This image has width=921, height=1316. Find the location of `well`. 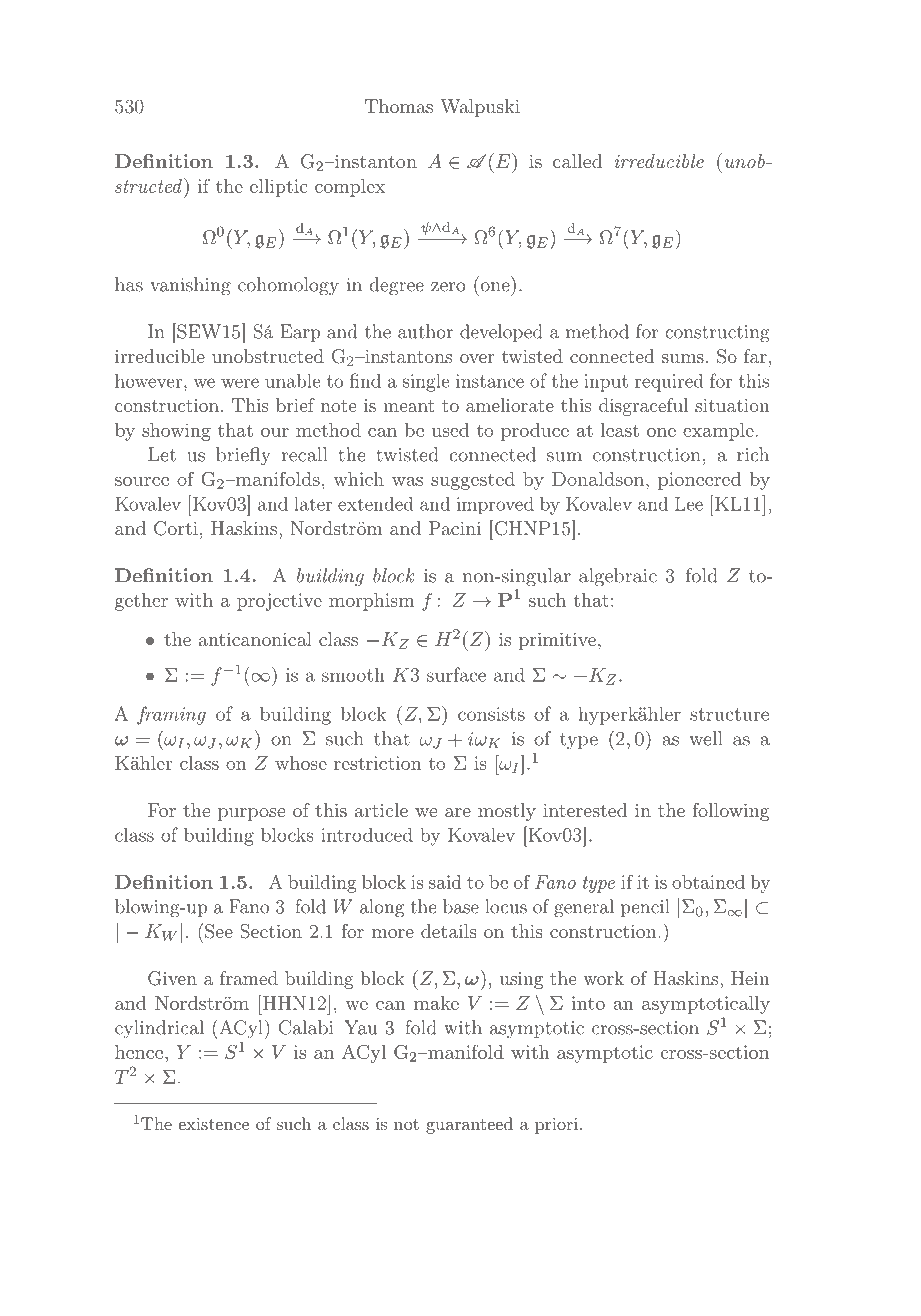

well is located at coordinates (706, 738).
